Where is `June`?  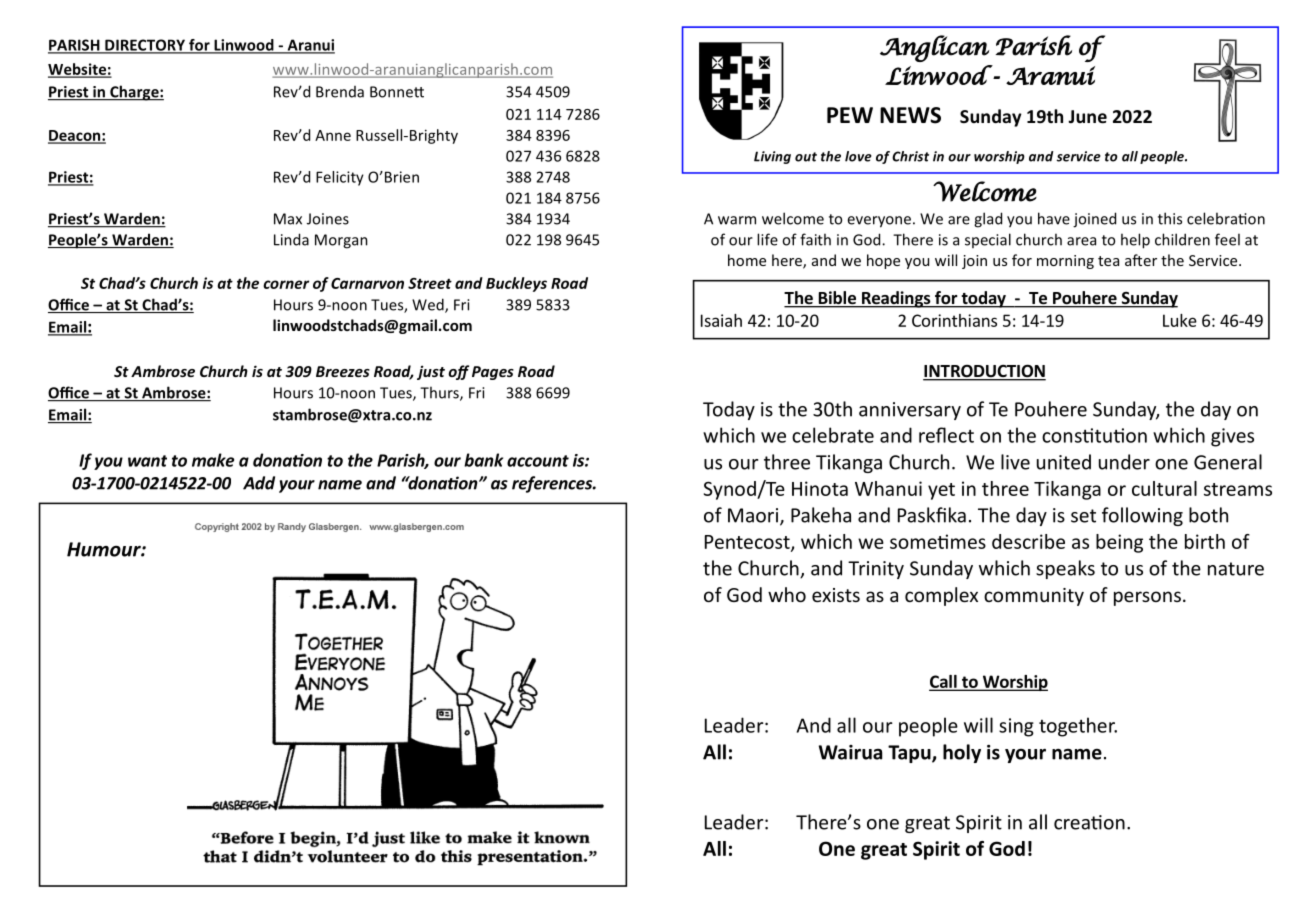 June is located at coordinates (1087, 117).
